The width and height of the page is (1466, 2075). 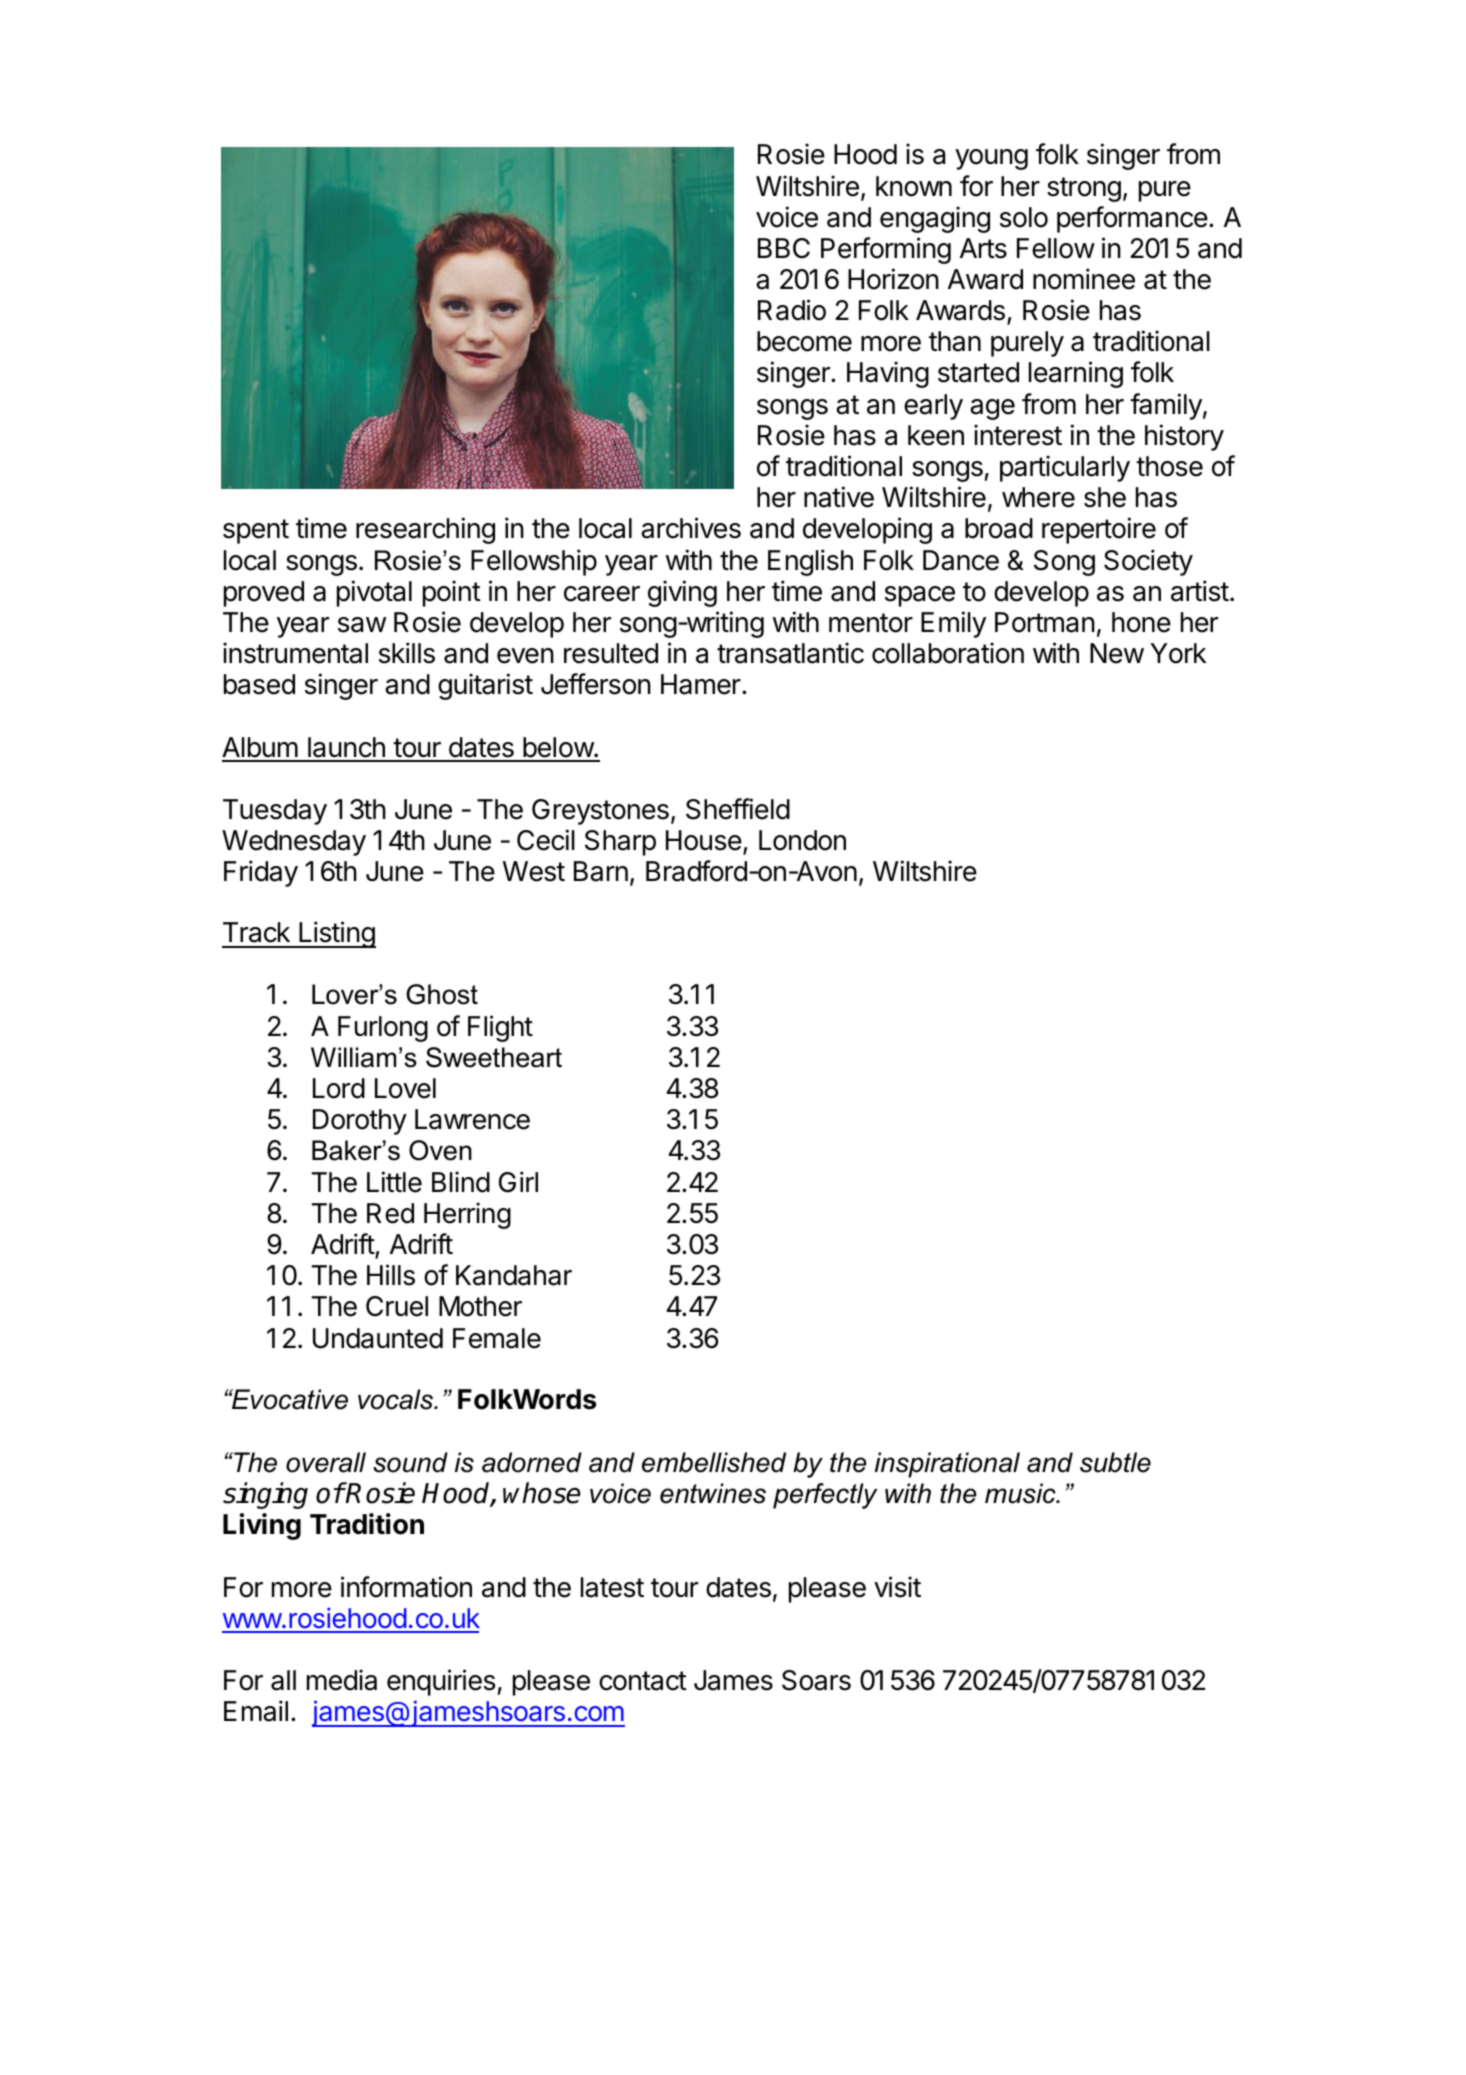 What do you see at coordinates (374, 593) in the page?
I see `pivotal` at bounding box center [374, 593].
